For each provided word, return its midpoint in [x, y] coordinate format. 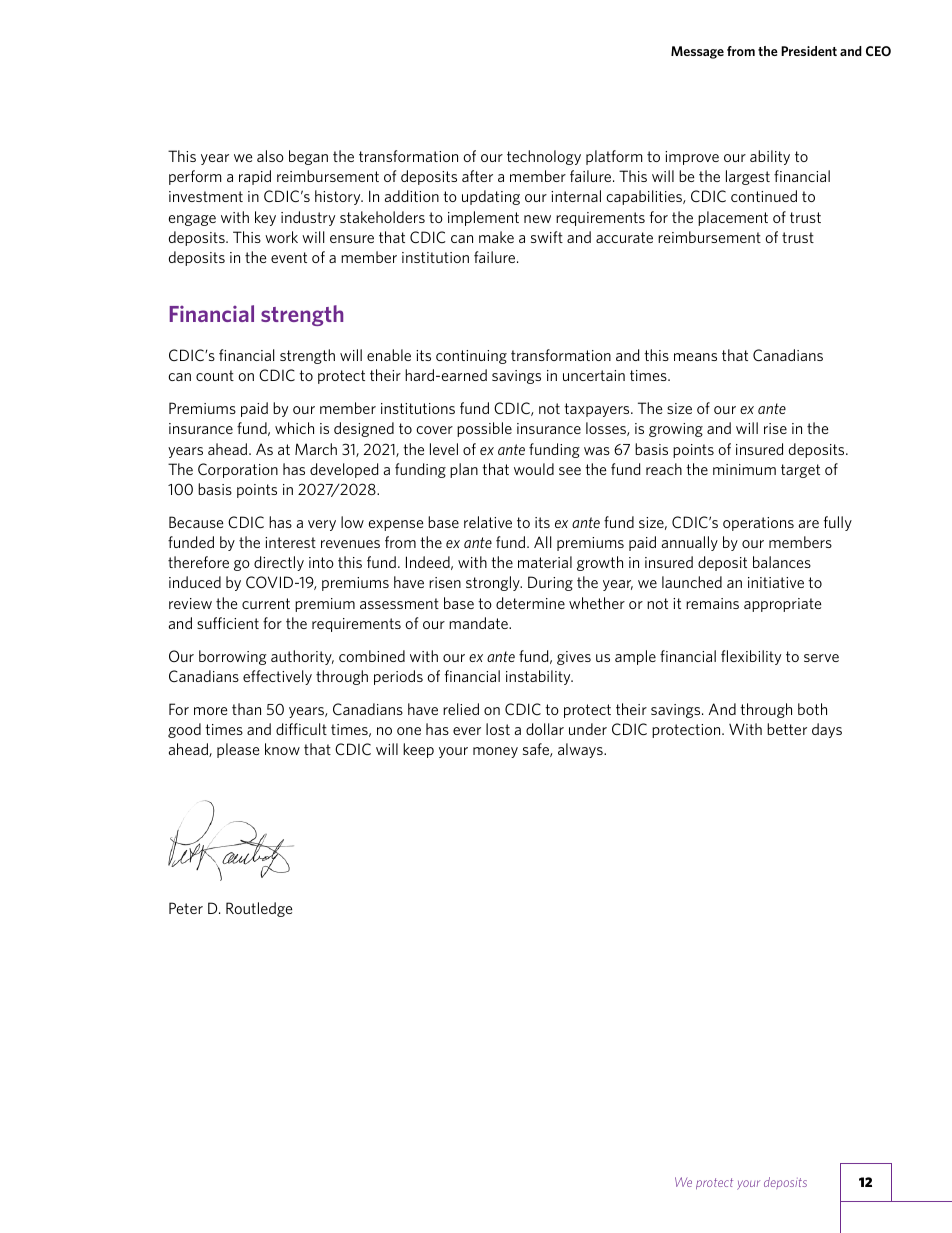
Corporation [238, 470]
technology [544, 157]
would [534, 469]
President [809, 51]
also [270, 156]
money [495, 752]
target [800, 471]
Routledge [259, 909]
